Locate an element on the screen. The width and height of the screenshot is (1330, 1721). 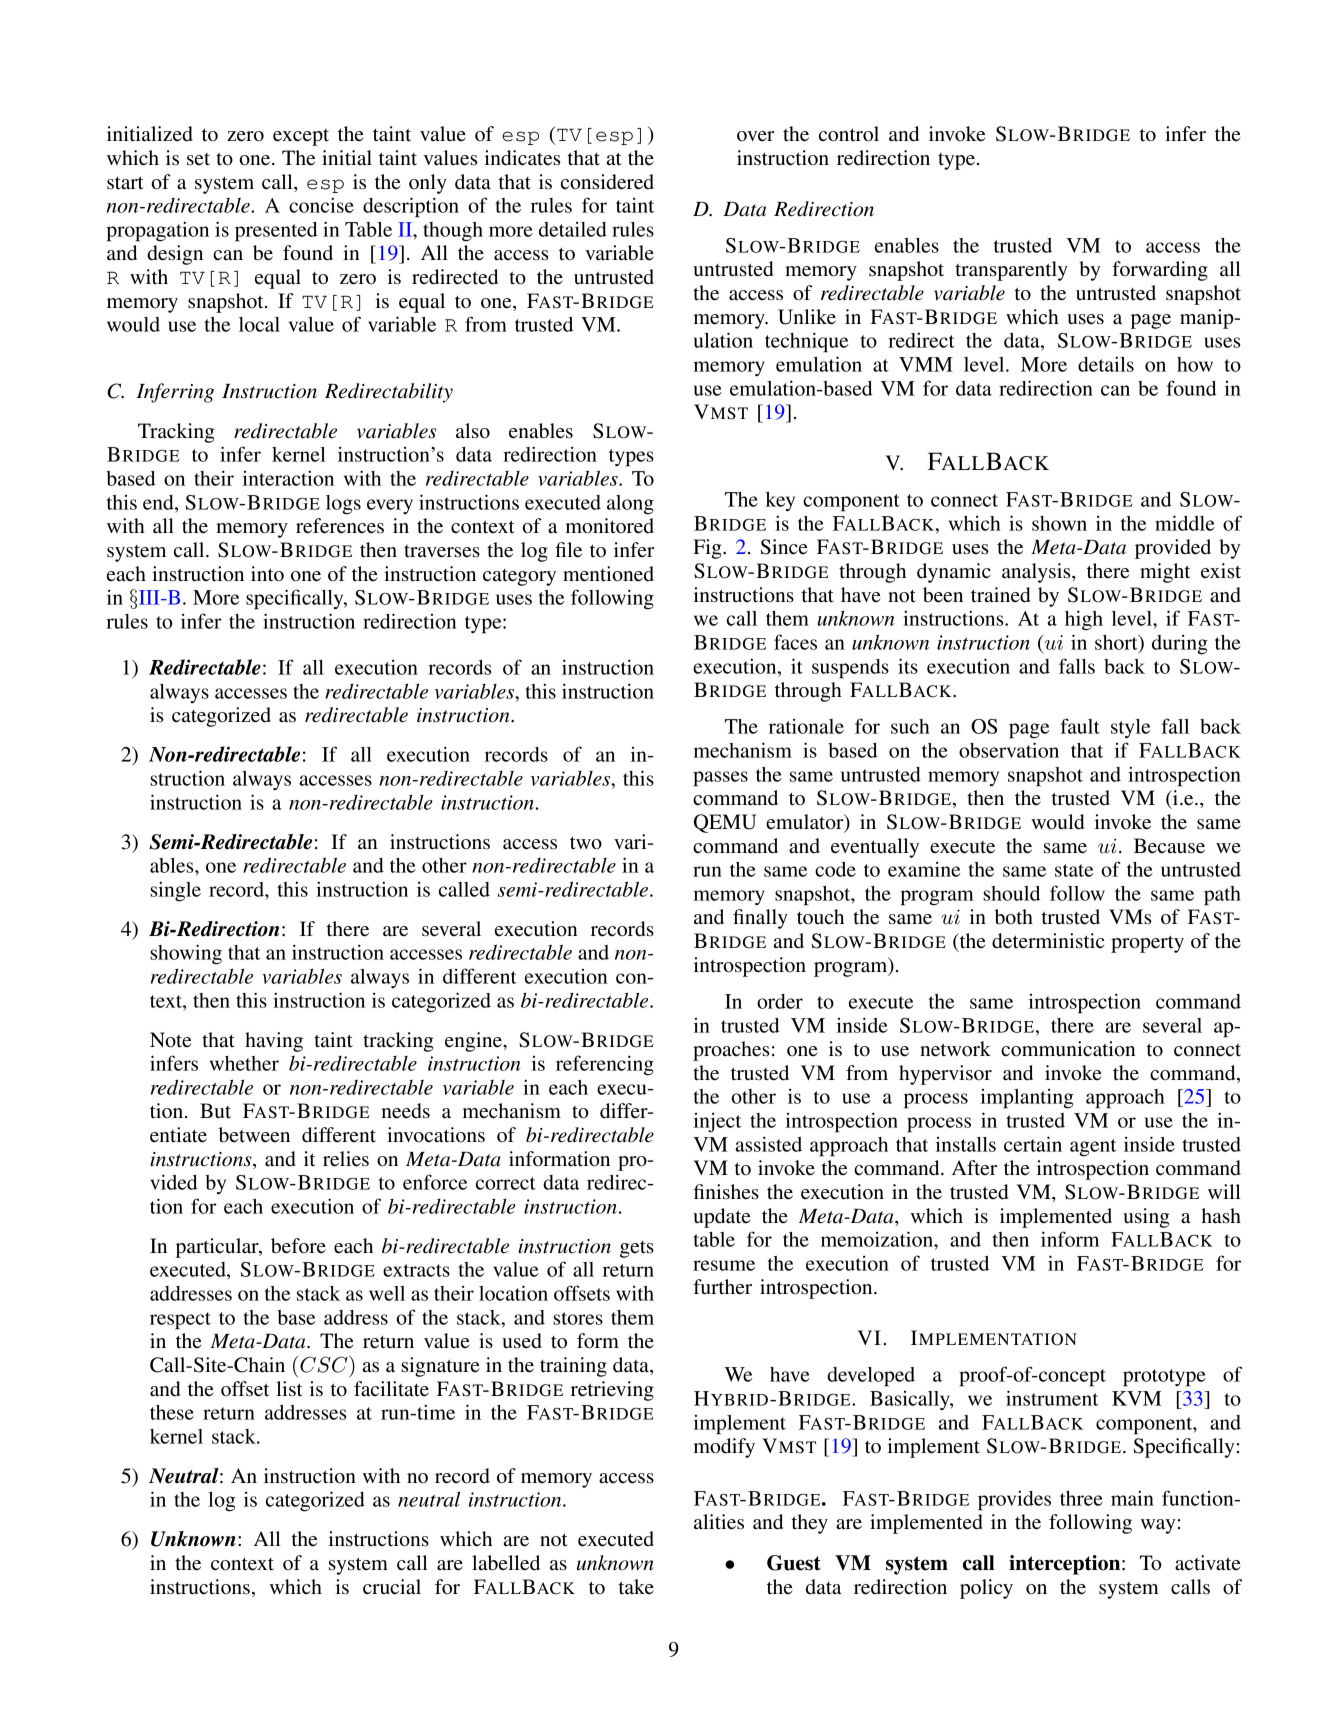
forwarding is located at coordinates (1160, 271).
